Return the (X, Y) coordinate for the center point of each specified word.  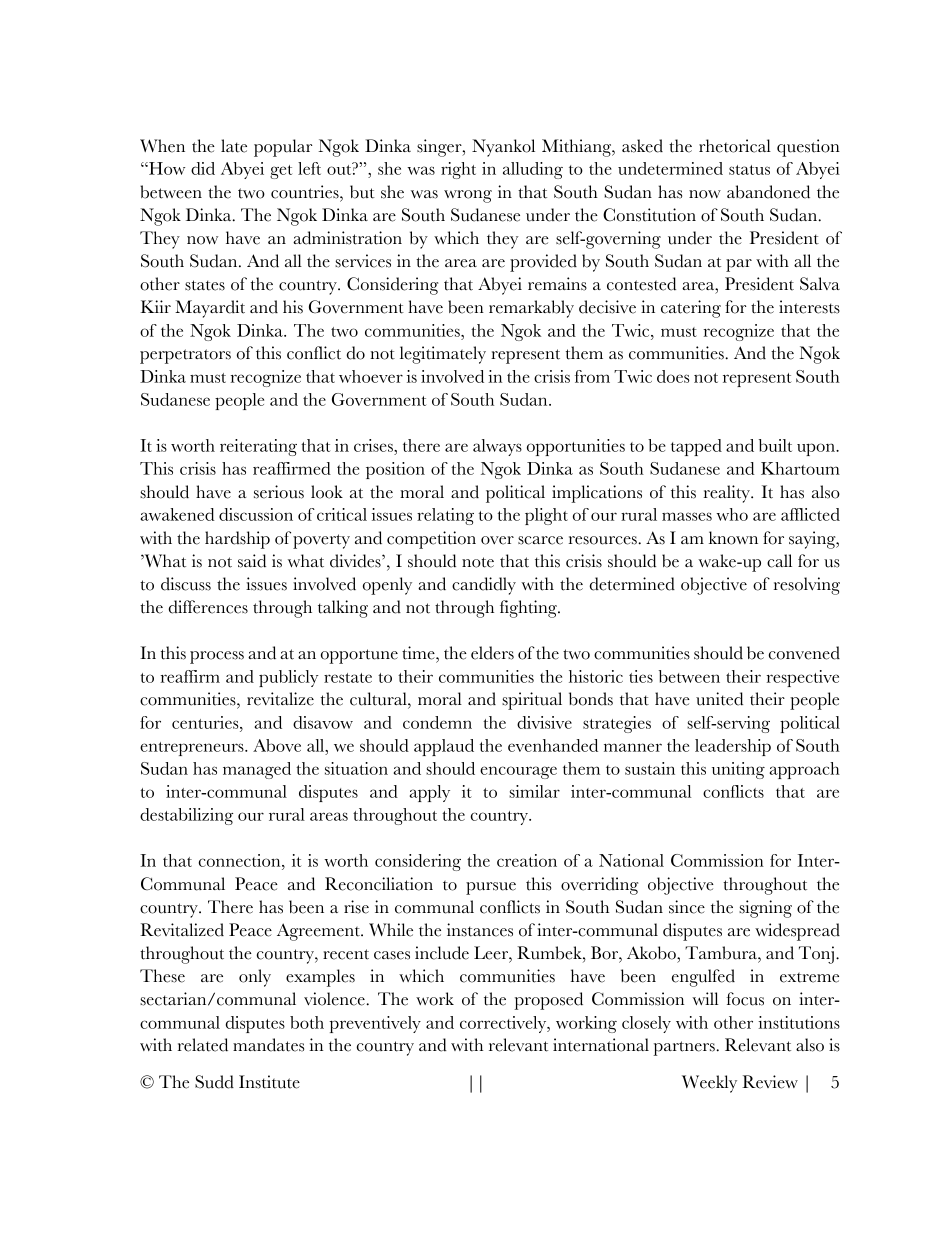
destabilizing (186, 816)
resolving (807, 586)
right (458, 170)
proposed (548, 1001)
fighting (529, 609)
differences (208, 607)
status (749, 170)
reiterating (258, 447)
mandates (268, 1045)
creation (527, 860)
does (673, 376)
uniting (738, 770)
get (281, 172)
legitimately (443, 355)
